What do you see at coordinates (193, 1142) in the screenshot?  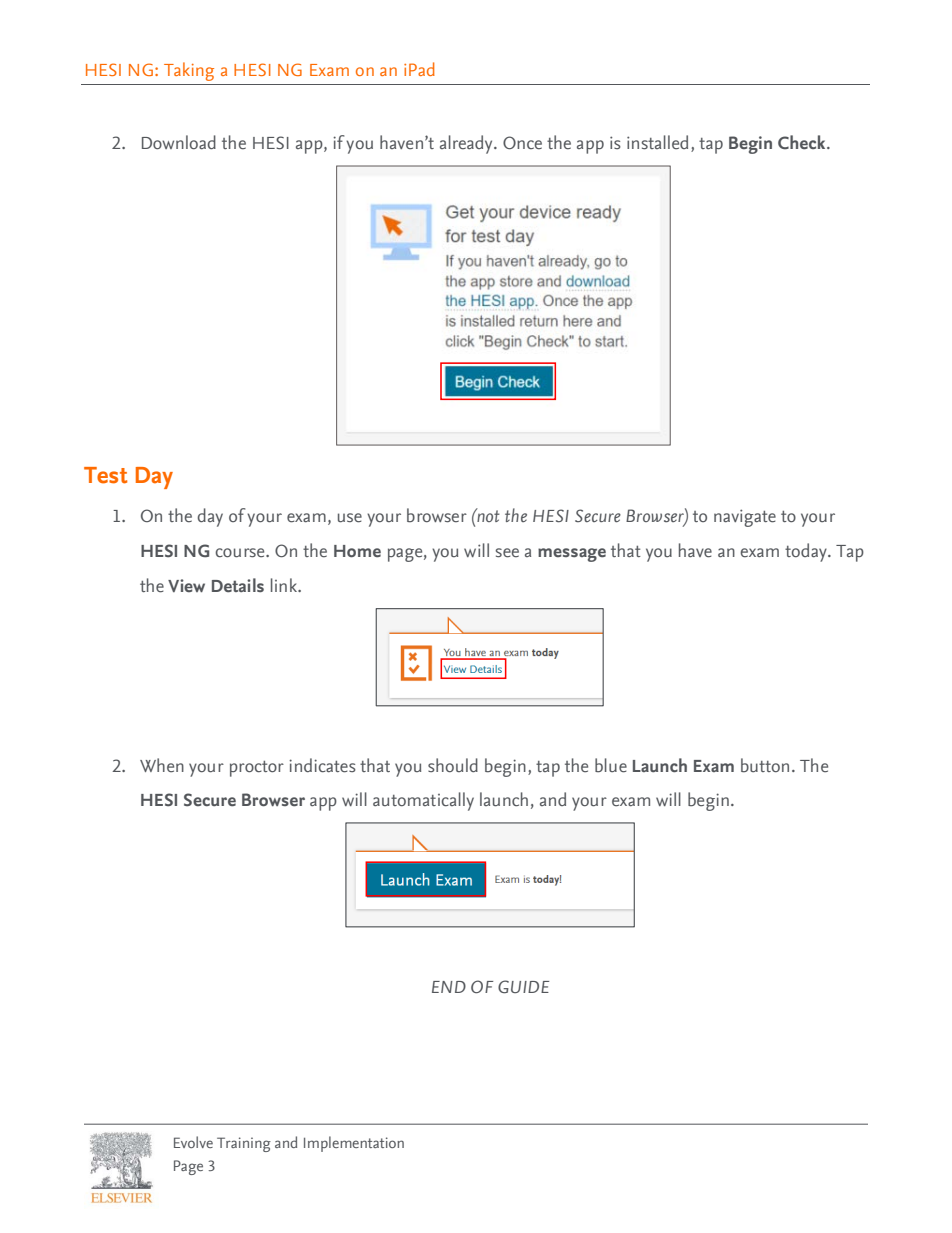 I see `Evolve` at bounding box center [193, 1142].
